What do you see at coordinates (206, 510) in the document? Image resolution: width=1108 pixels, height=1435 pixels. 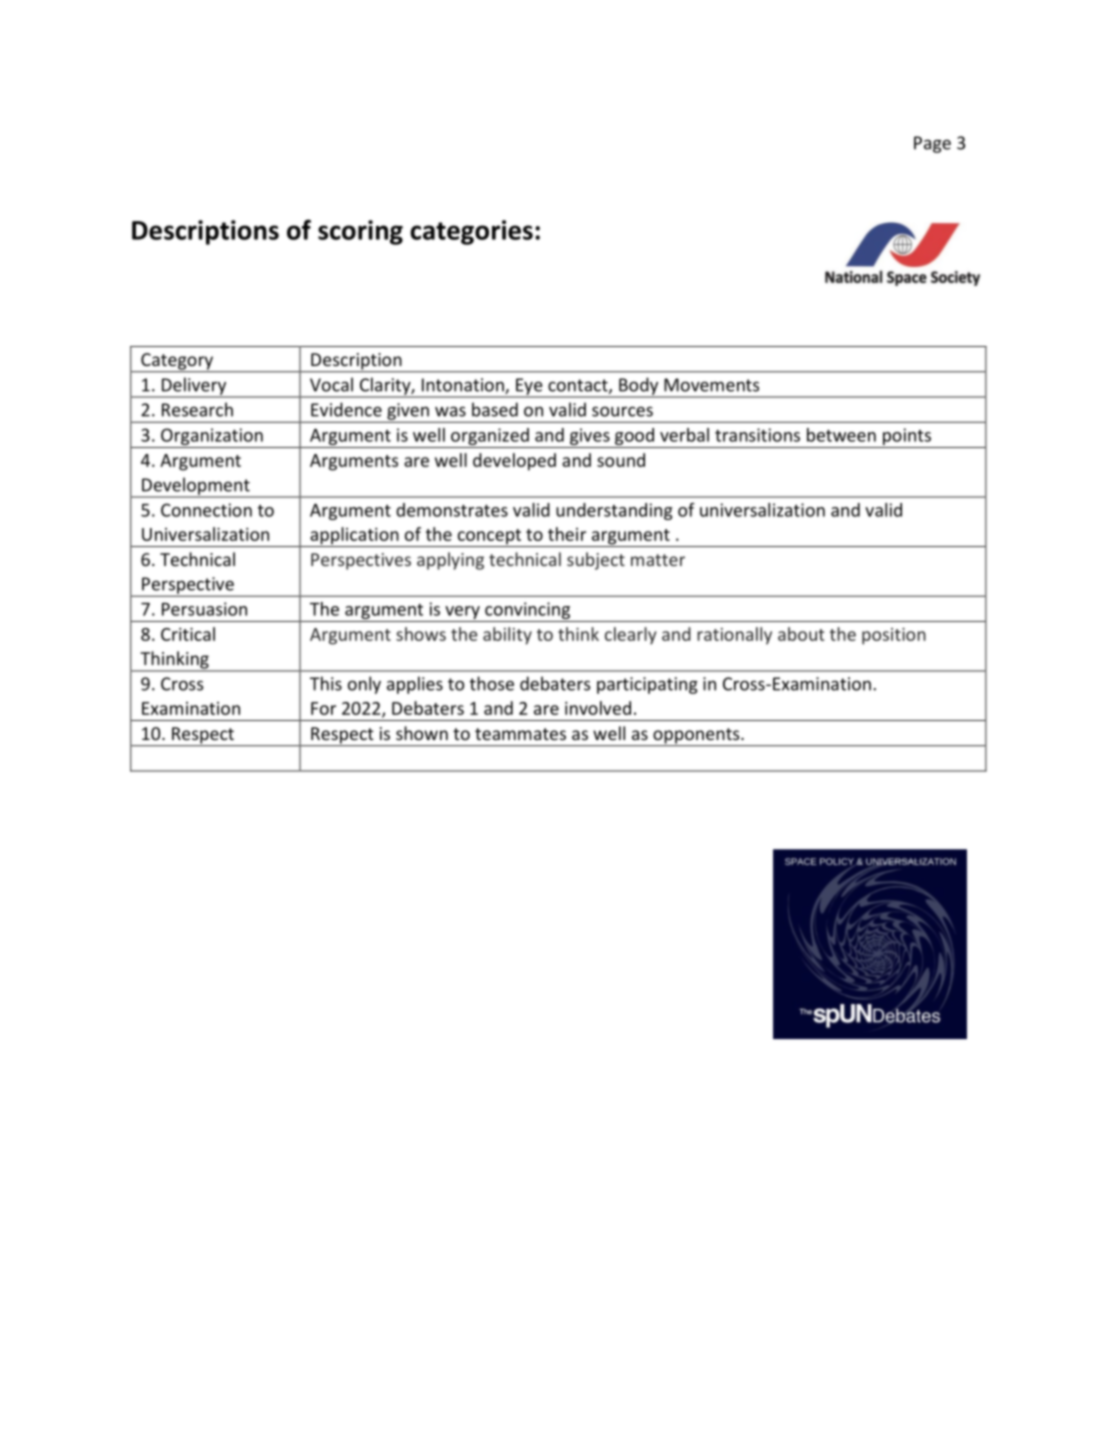 I see `Connection` at bounding box center [206, 510].
